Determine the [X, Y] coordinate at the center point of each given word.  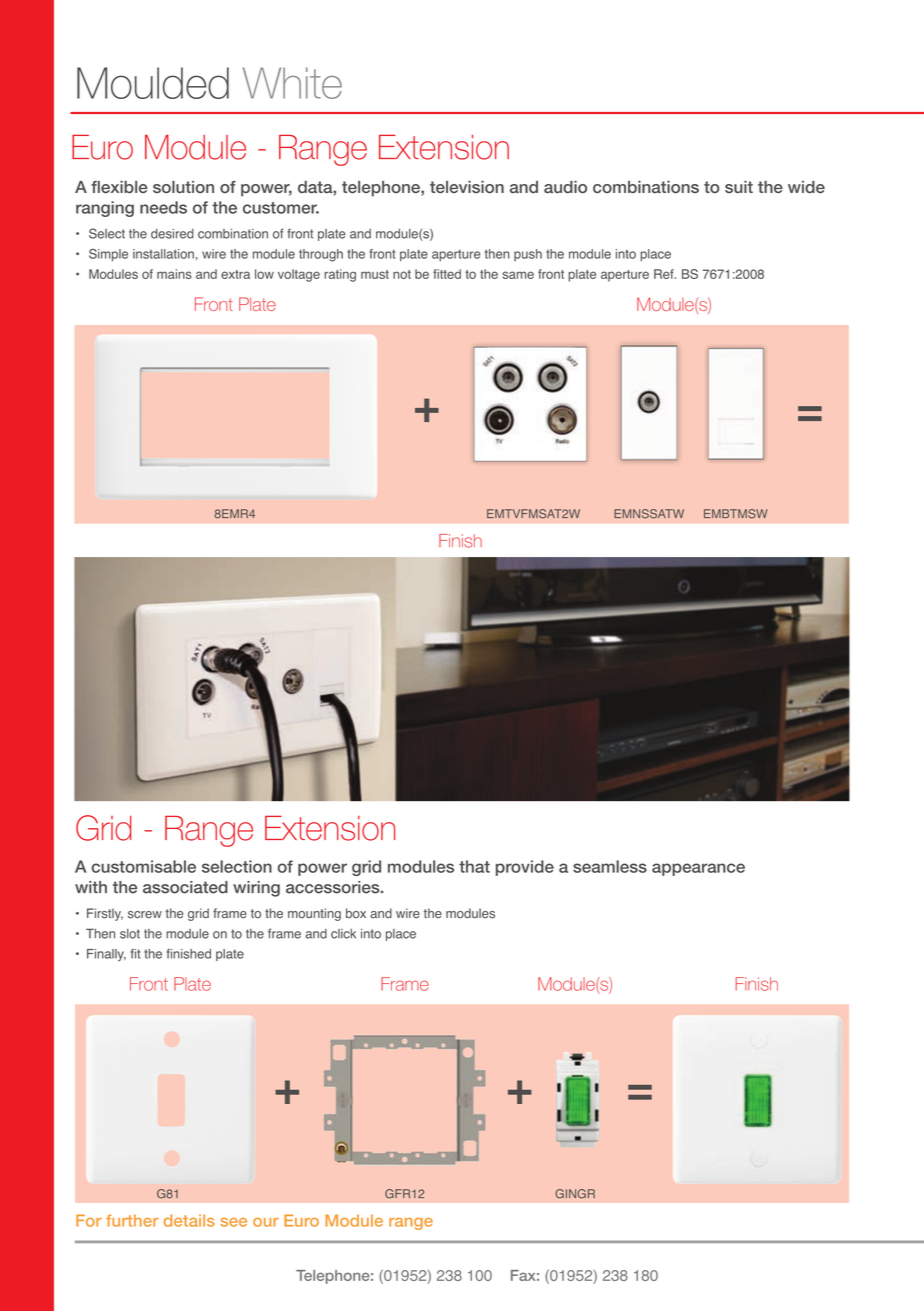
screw [145, 915]
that [474, 866]
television [467, 187]
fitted [447, 274]
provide [525, 868]
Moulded [153, 83]
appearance [698, 869]
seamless [610, 866]
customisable [143, 866]
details [189, 1220]
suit [739, 187]
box [356, 913]
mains [174, 274]
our [266, 1222]
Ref [665, 274]
